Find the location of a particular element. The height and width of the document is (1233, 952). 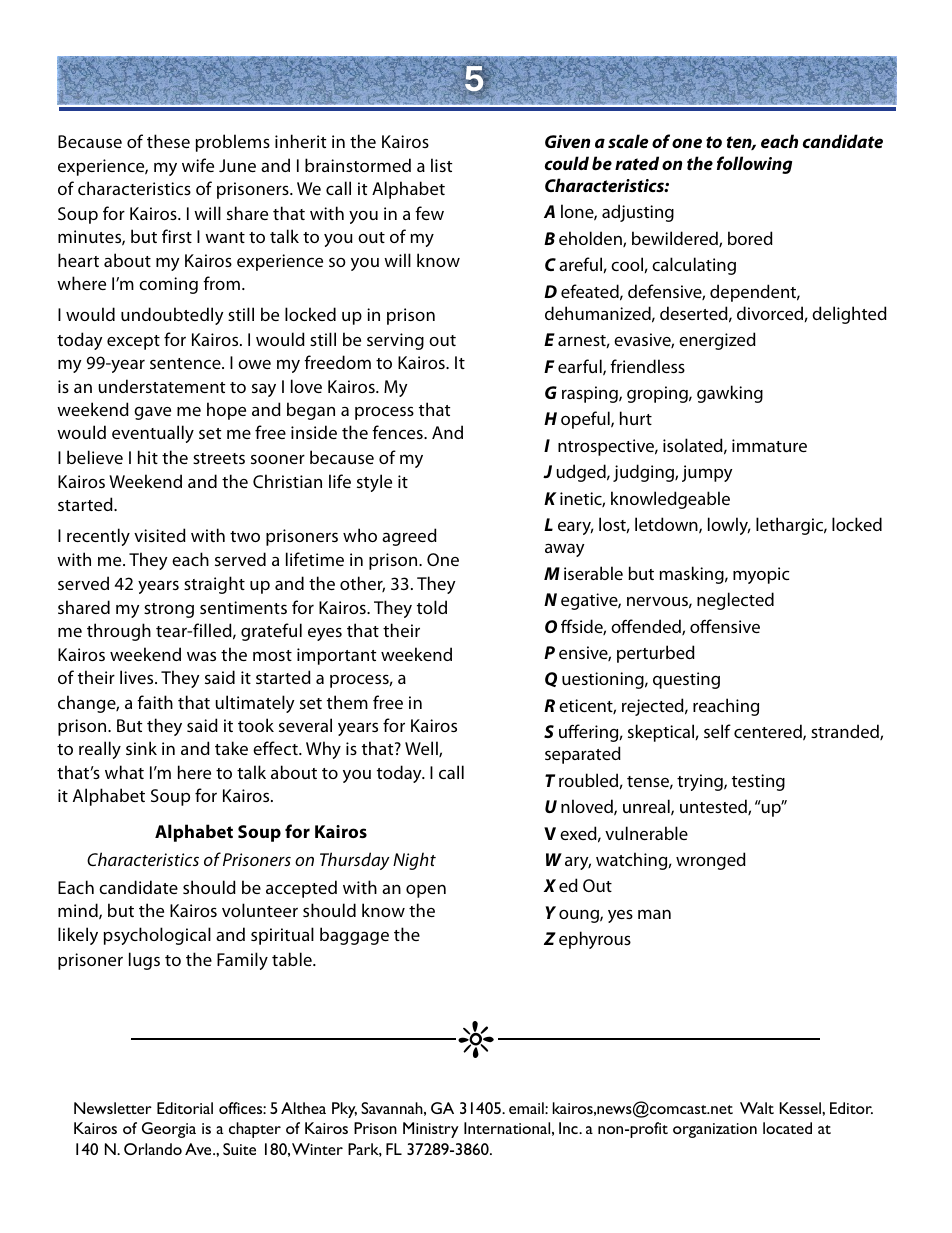

testing is located at coordinates (758, 782).
